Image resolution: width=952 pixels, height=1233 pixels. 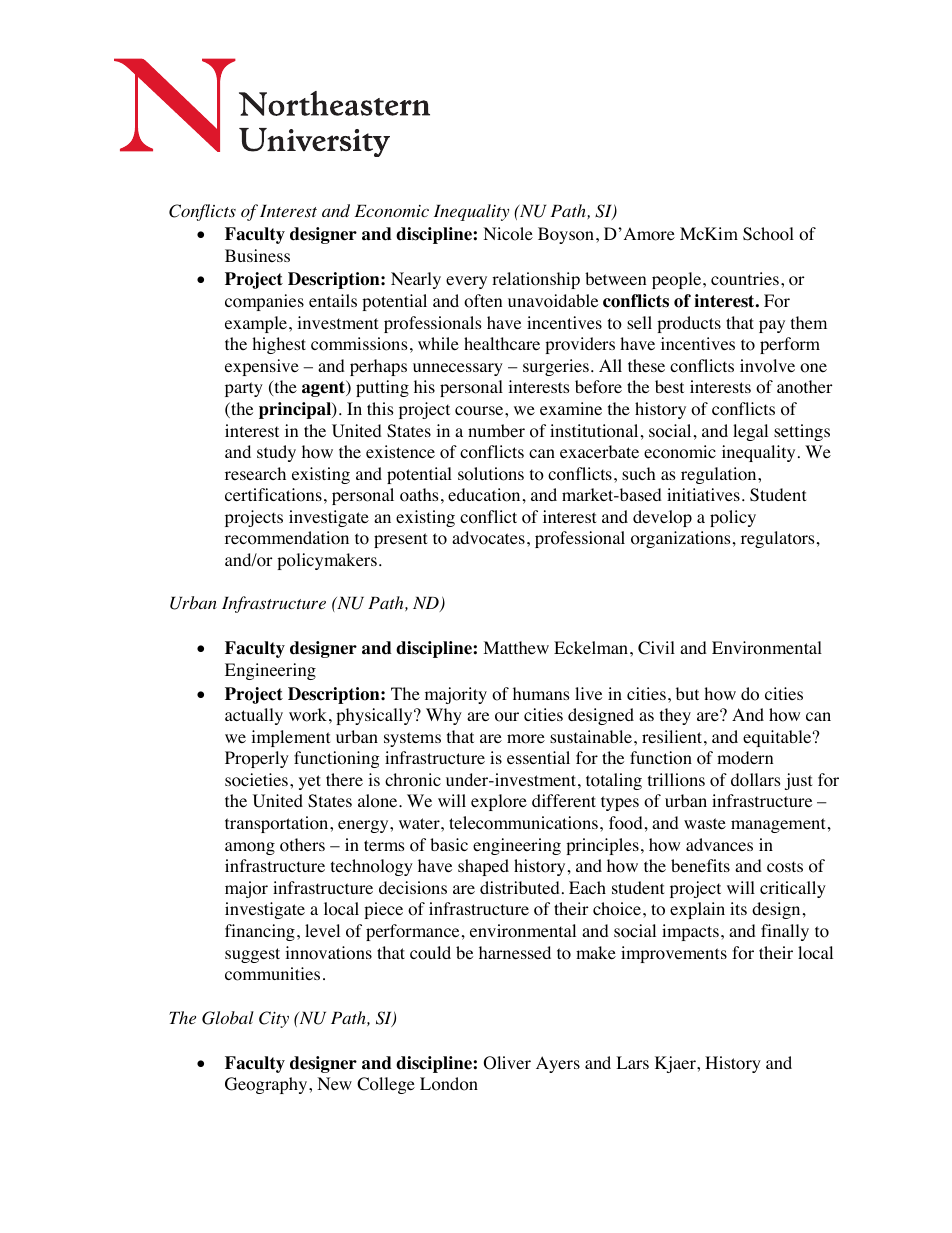 What do you see at coordinates (778, 539) in the image?
I see `regulators` at bounding box center [778, 539].
